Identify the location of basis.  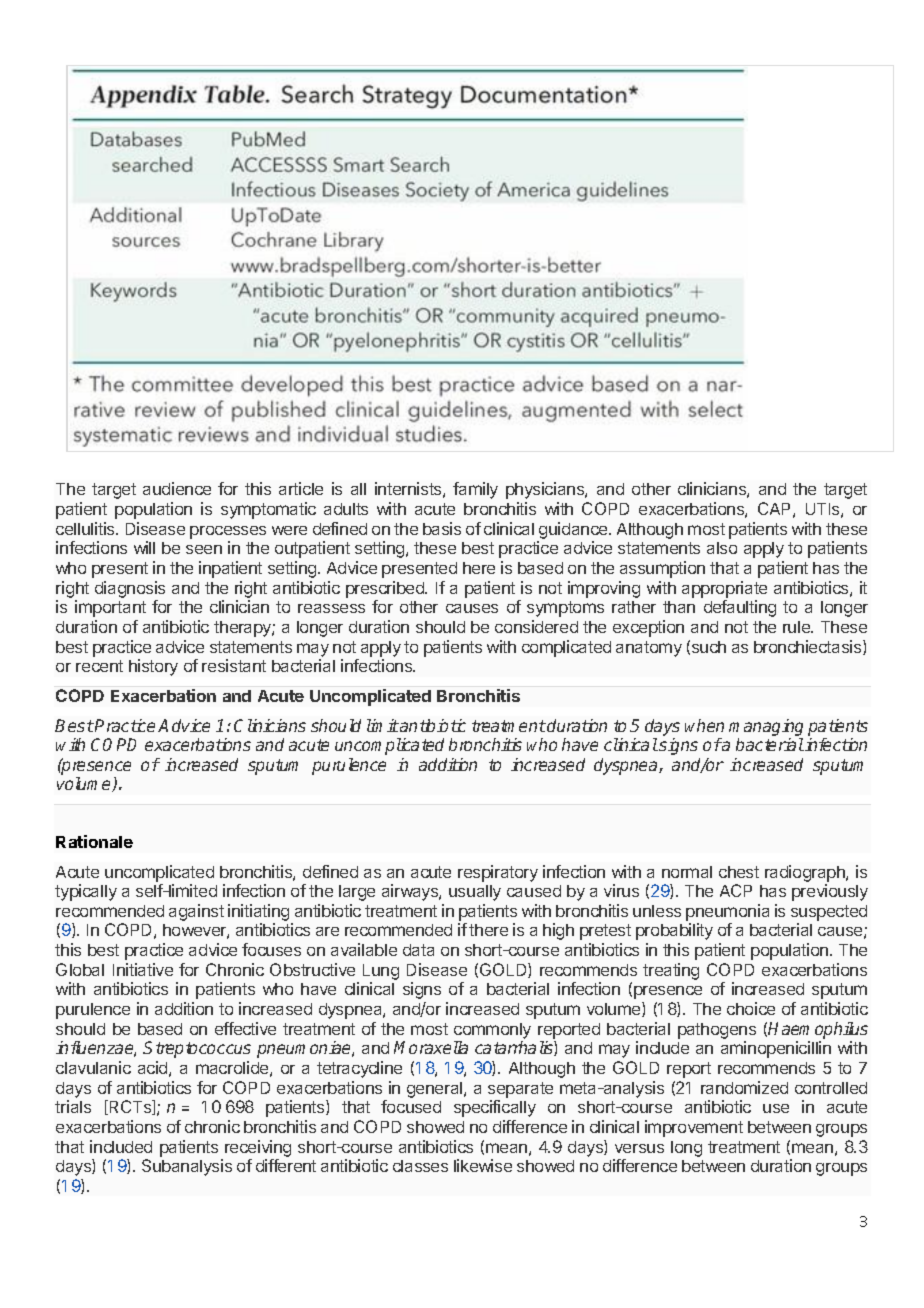
(442, 528).
